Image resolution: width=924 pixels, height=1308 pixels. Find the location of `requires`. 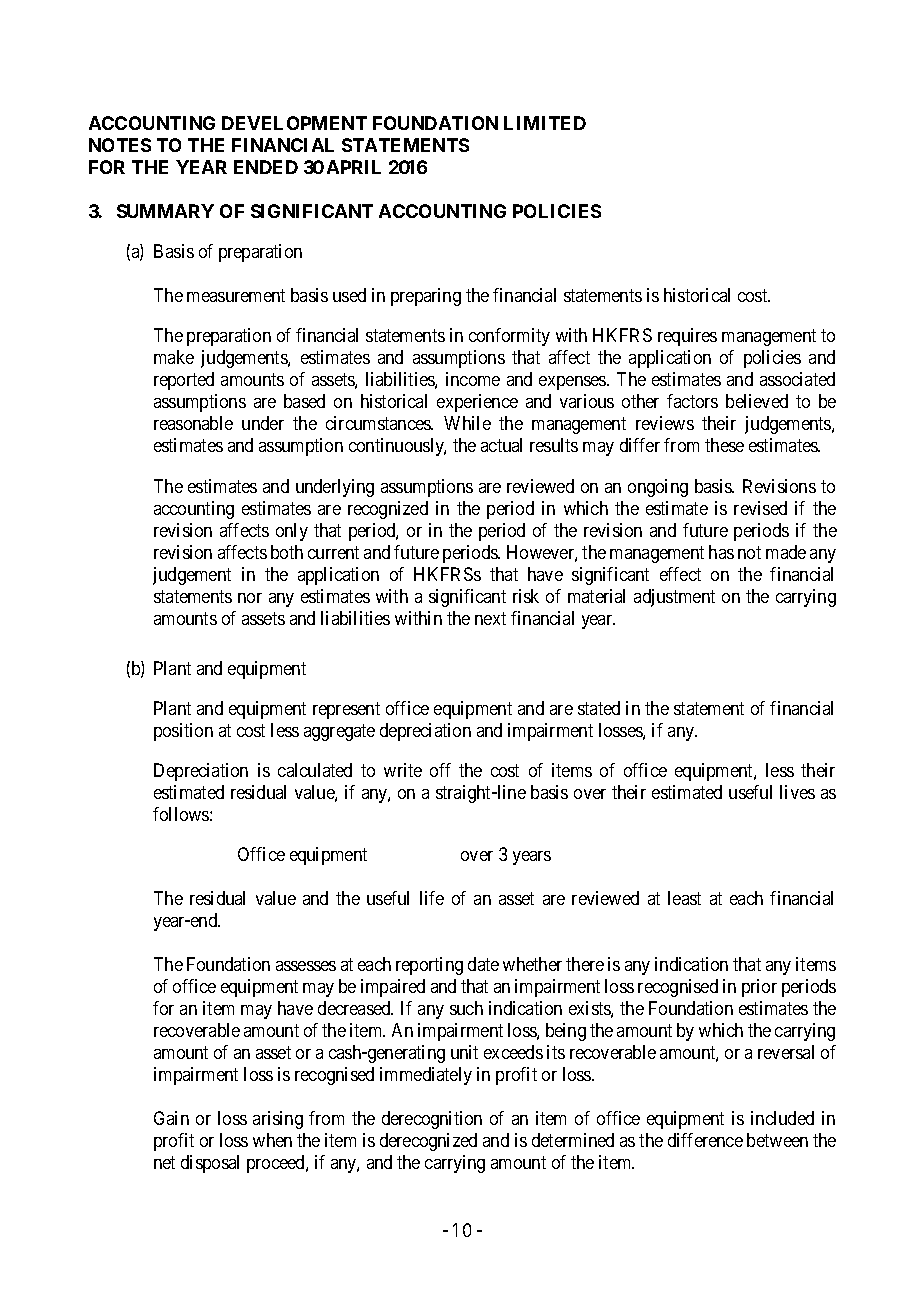

requires is located at coordinates (687, 337).
